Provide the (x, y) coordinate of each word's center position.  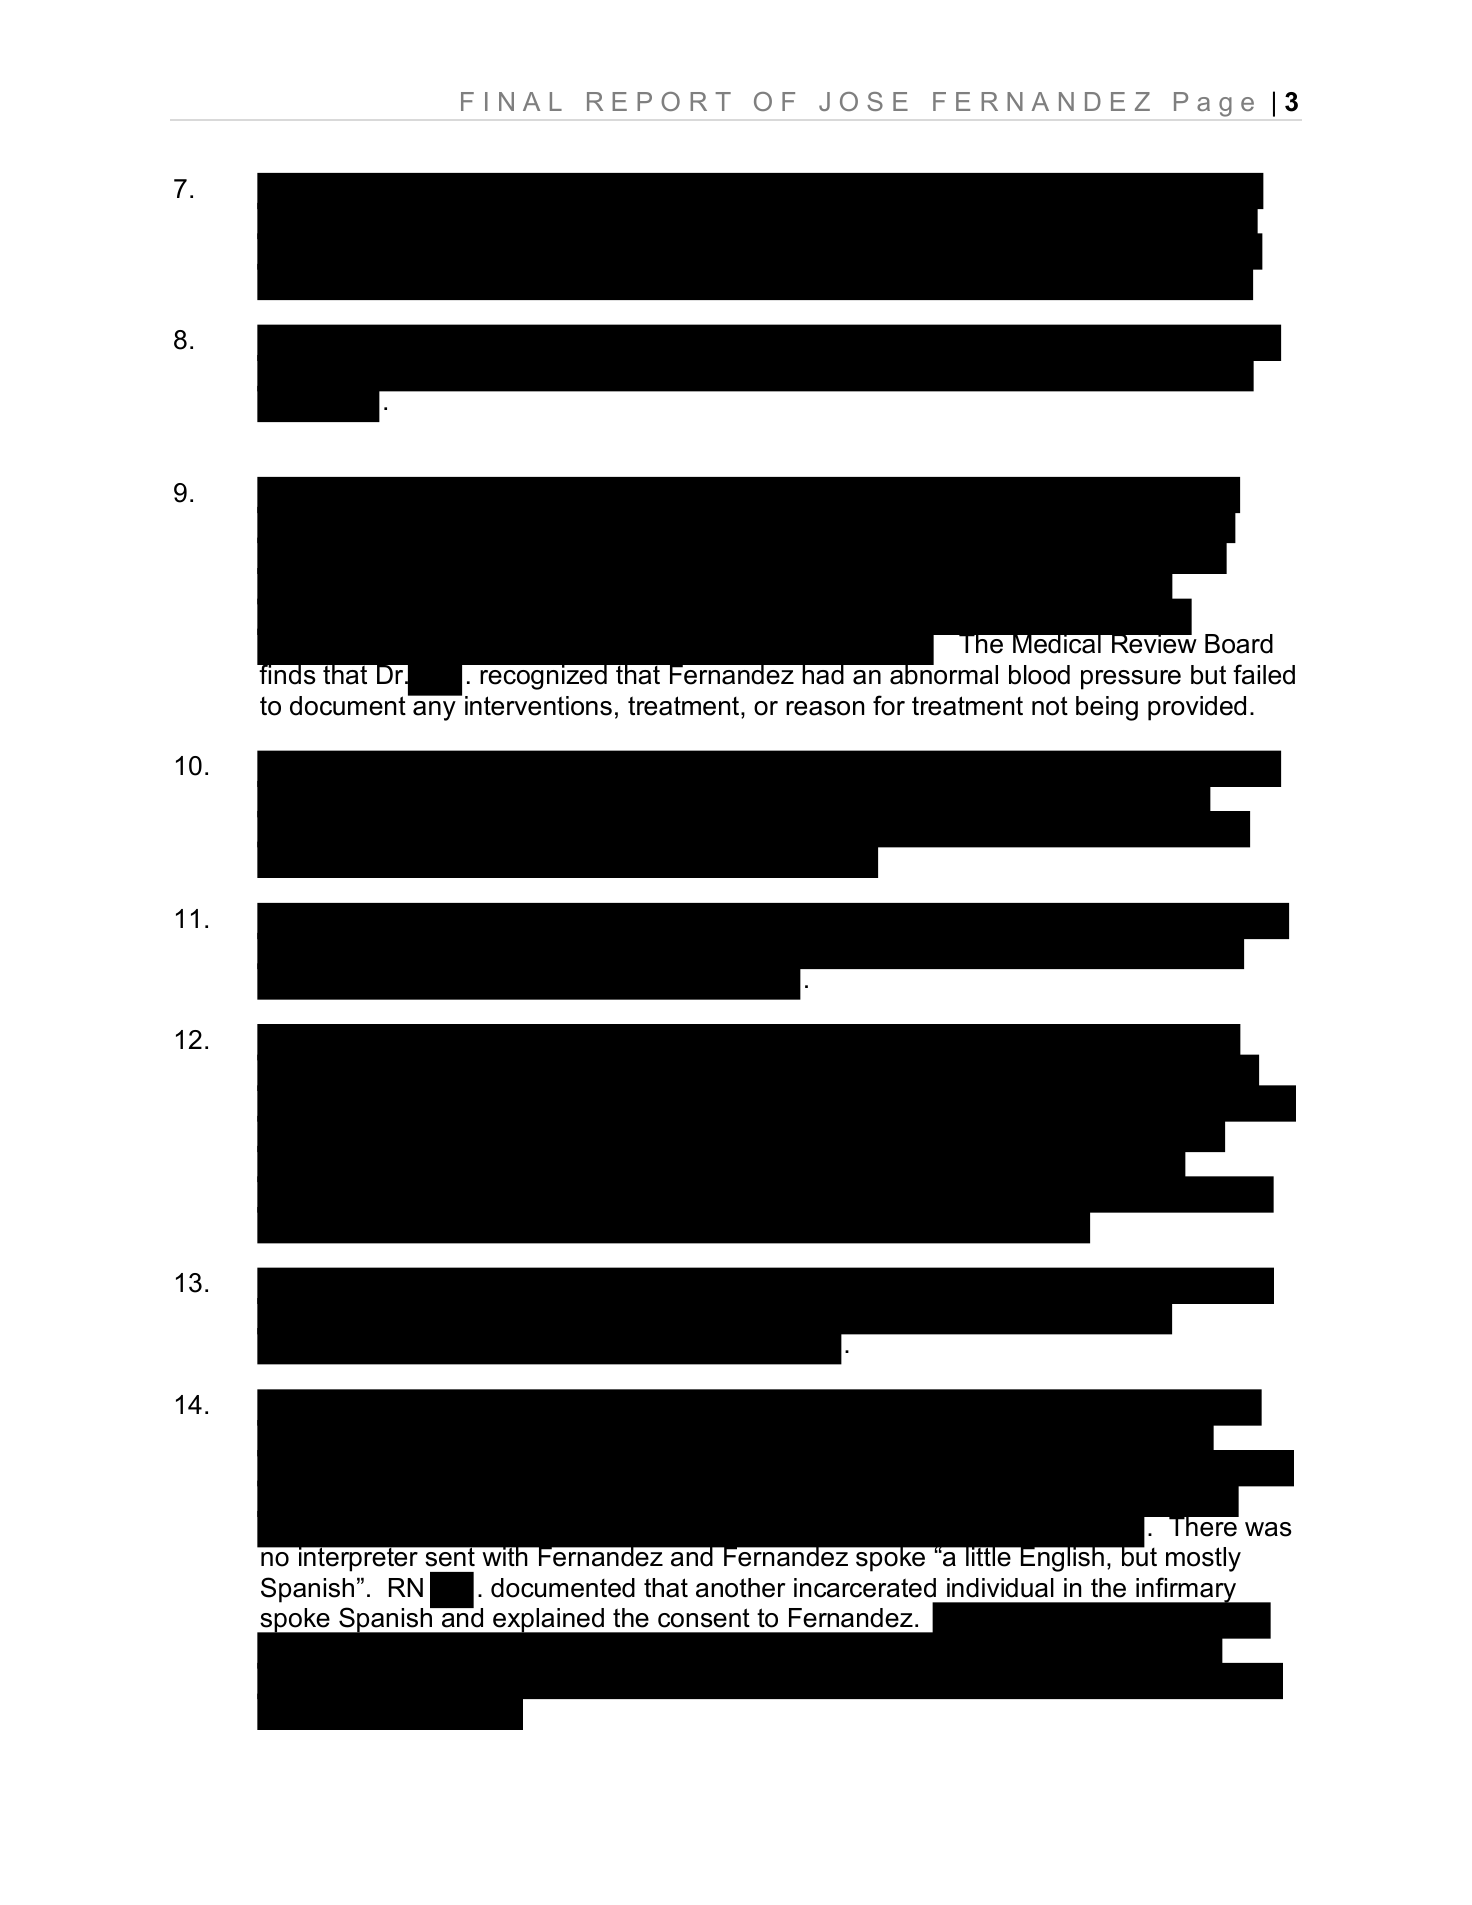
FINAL (511, 101)
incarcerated (865, 1588)
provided (1197, 708)
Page (1214, 104)
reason (825, 708)
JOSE (863, 101)
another (740, 1588)
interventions (538, 706)
